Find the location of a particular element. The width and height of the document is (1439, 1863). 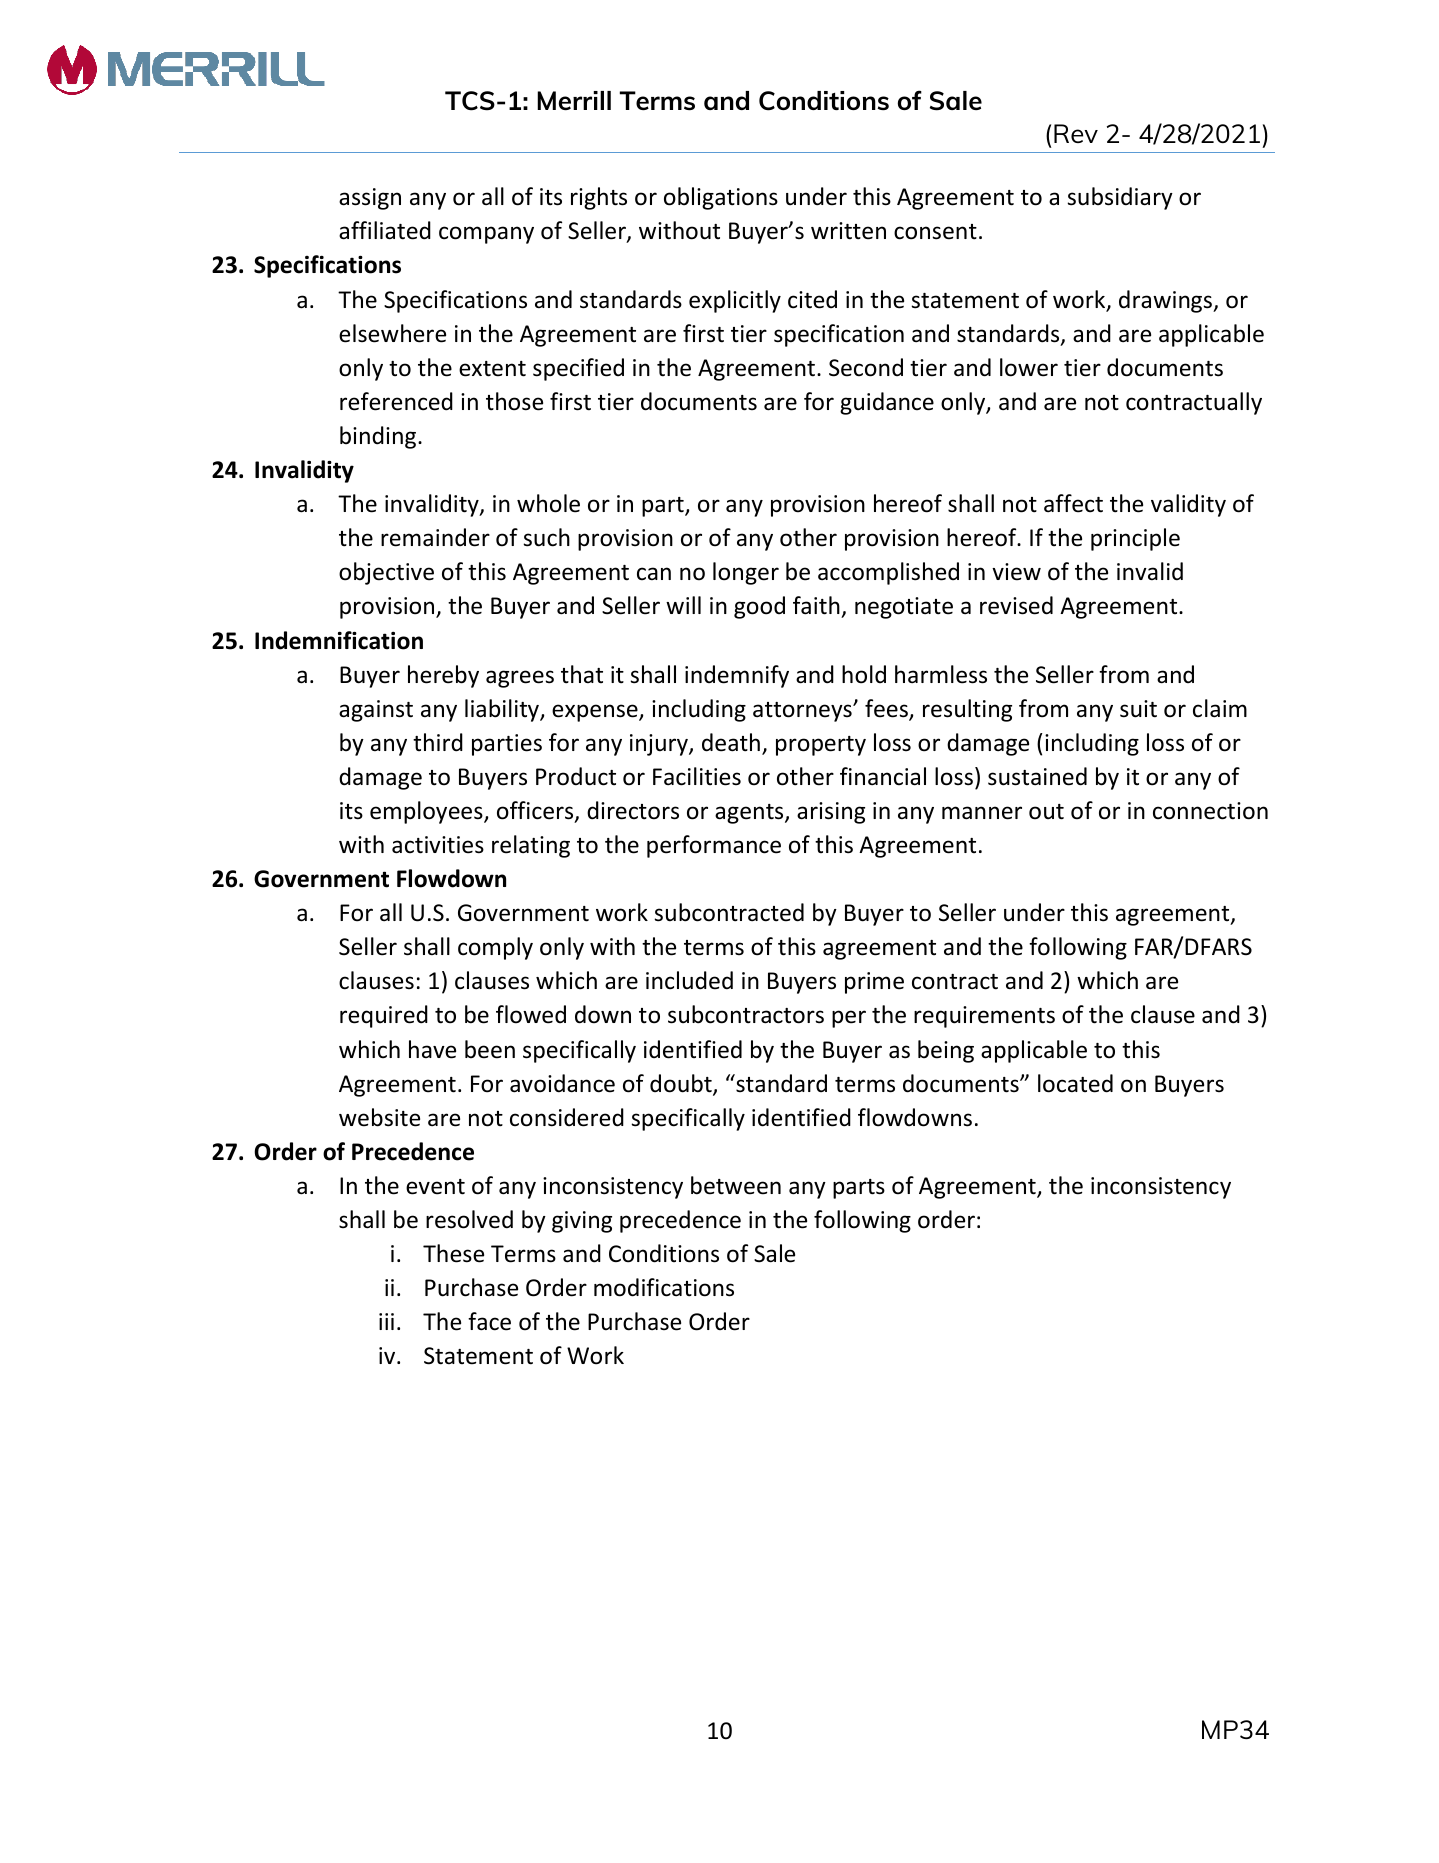

These is located at coordinates (453, 1253).
